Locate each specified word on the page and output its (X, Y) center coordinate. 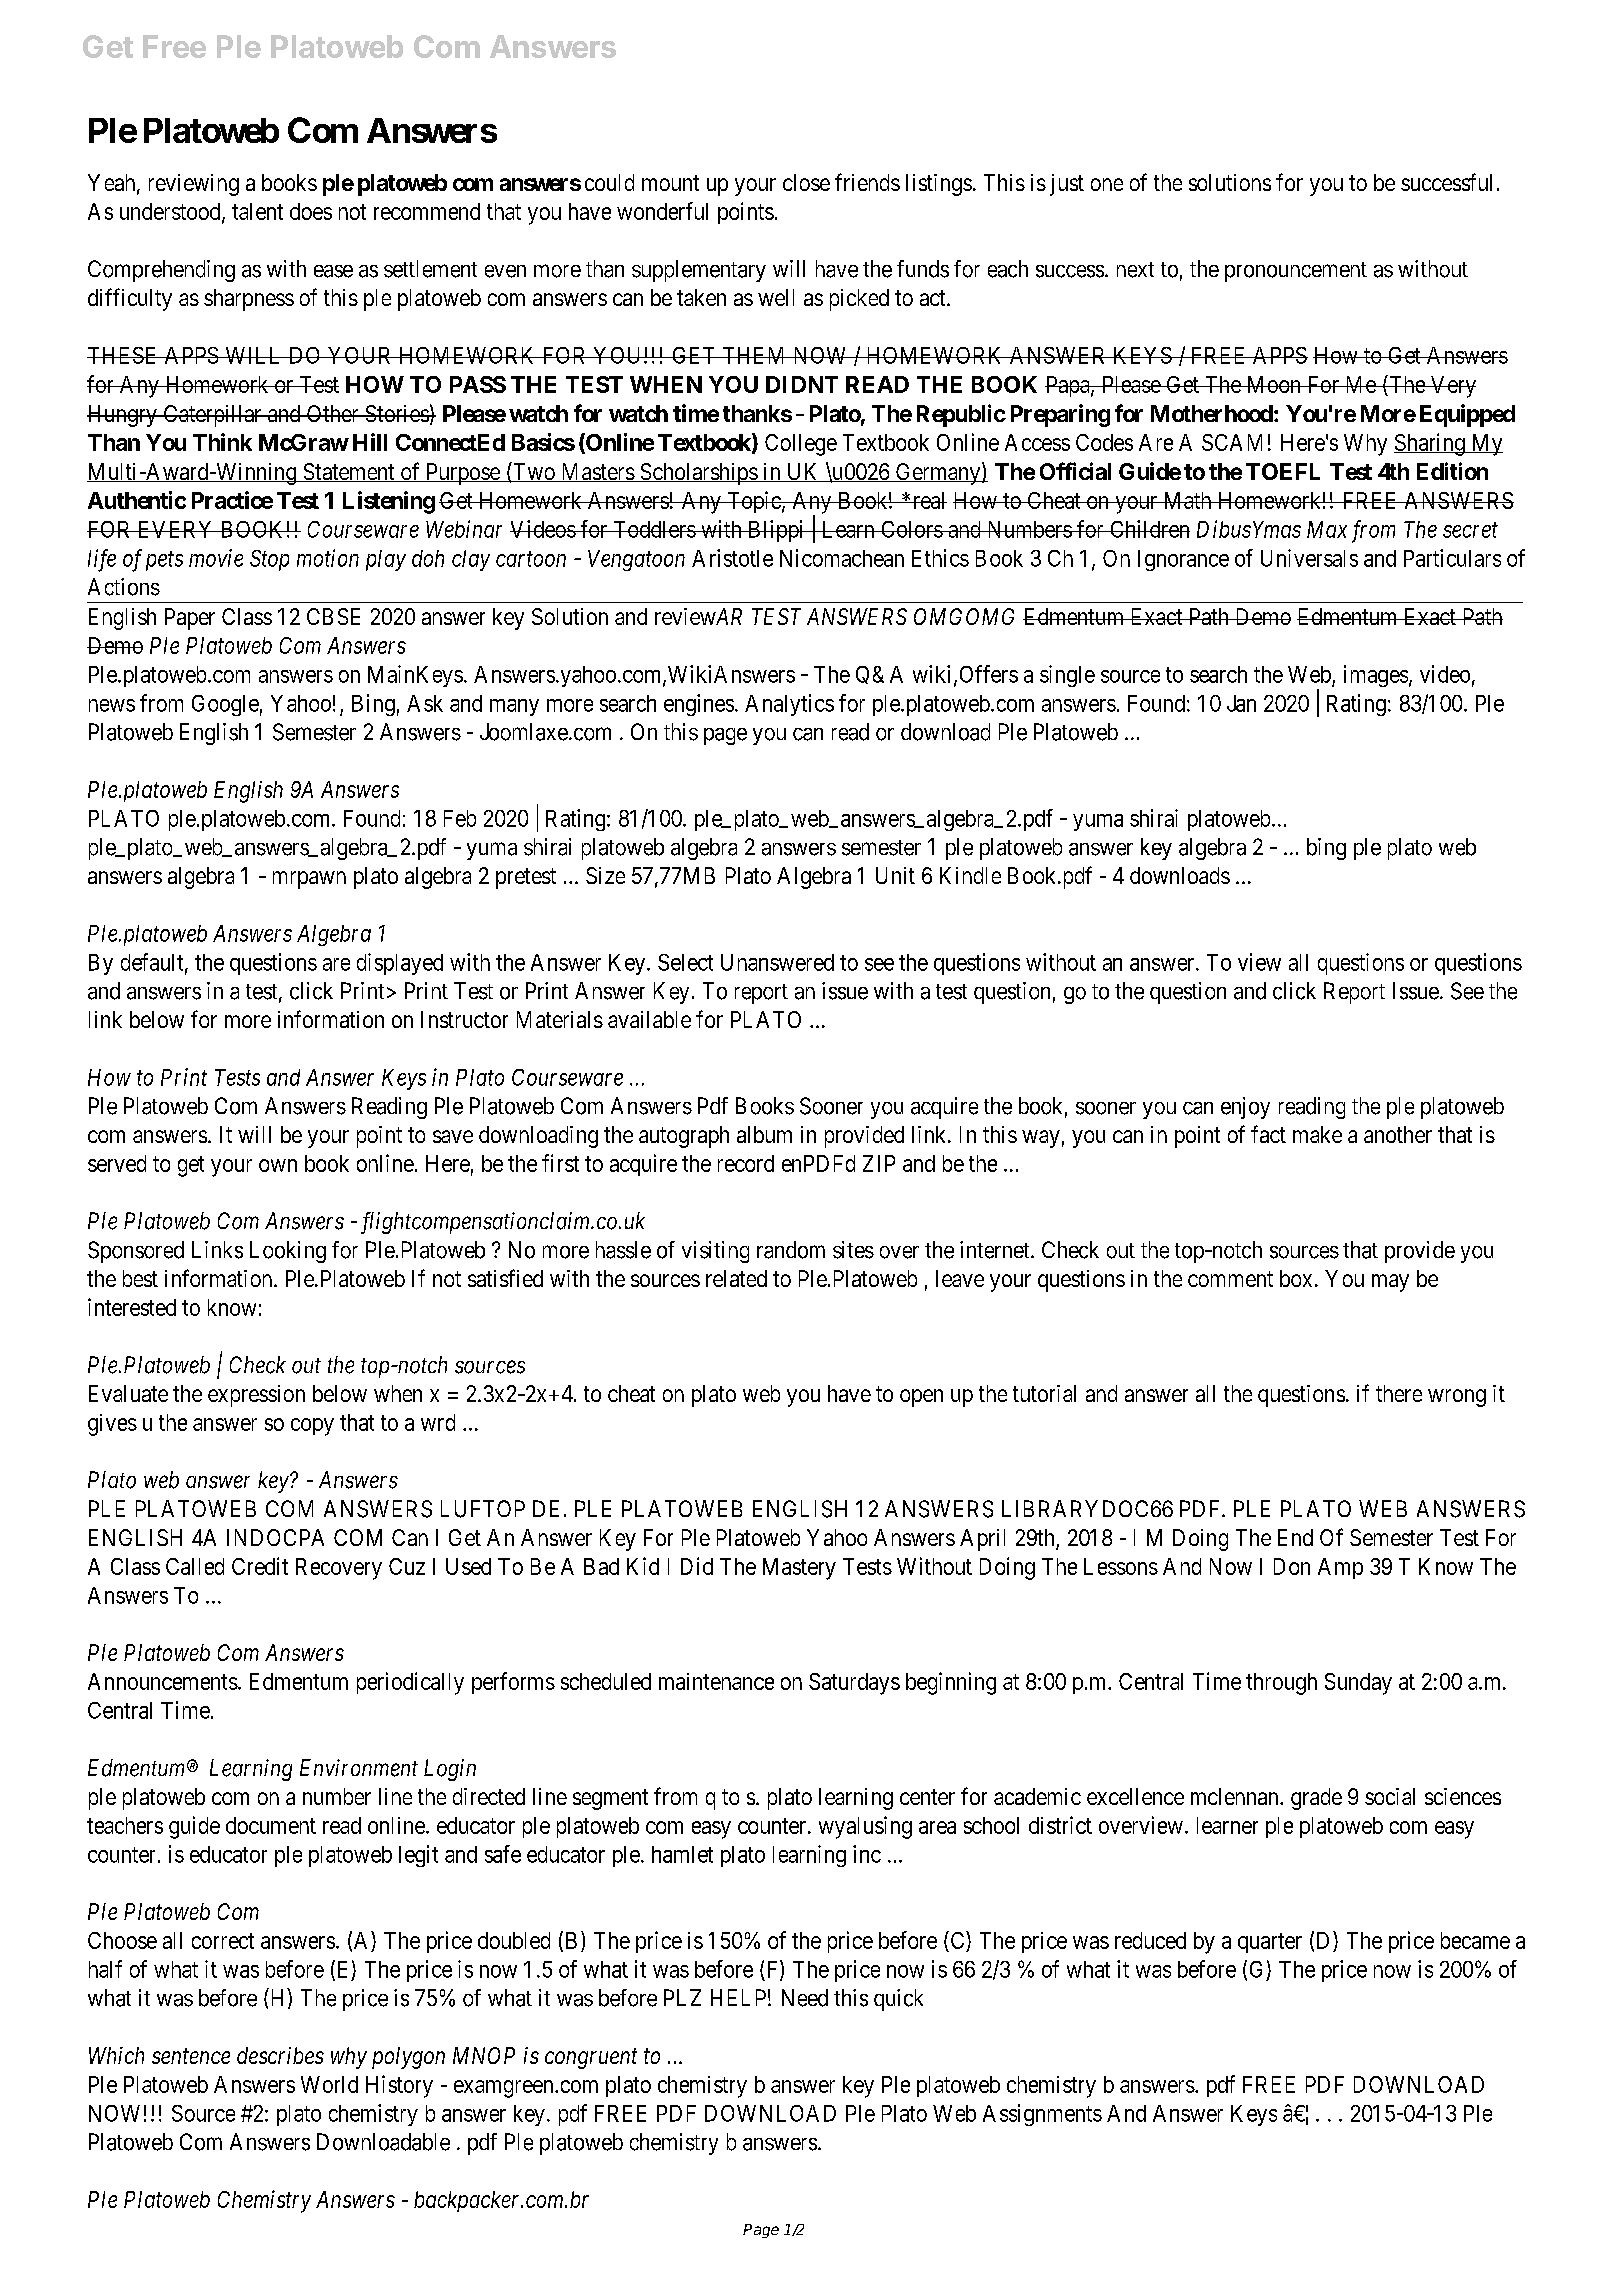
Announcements (163, 1681)
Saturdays (854, 1684)
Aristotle (732, 558)
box (1296, 1278)
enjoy (1245, 1108)
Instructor (464, 1019)
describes (280, 2055)
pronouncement (1296, 272)
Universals (1309, 558)
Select (685, 962)
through (1281, 1684)
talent (257, 211)
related (736, 1278)
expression (256, 1396)
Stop (269, 560)
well (776, 297)
